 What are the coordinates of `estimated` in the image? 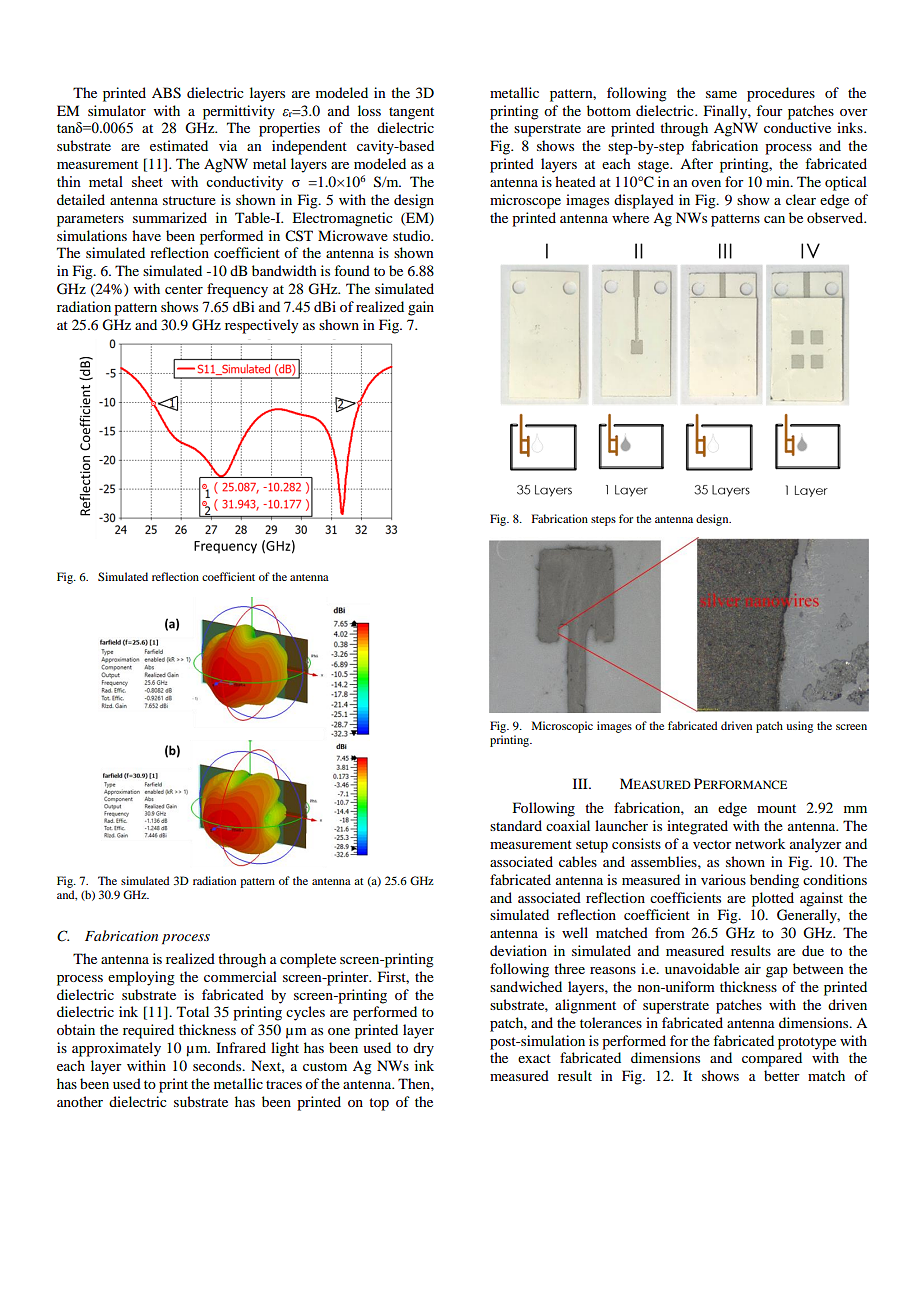 It's located at (179, 145).
